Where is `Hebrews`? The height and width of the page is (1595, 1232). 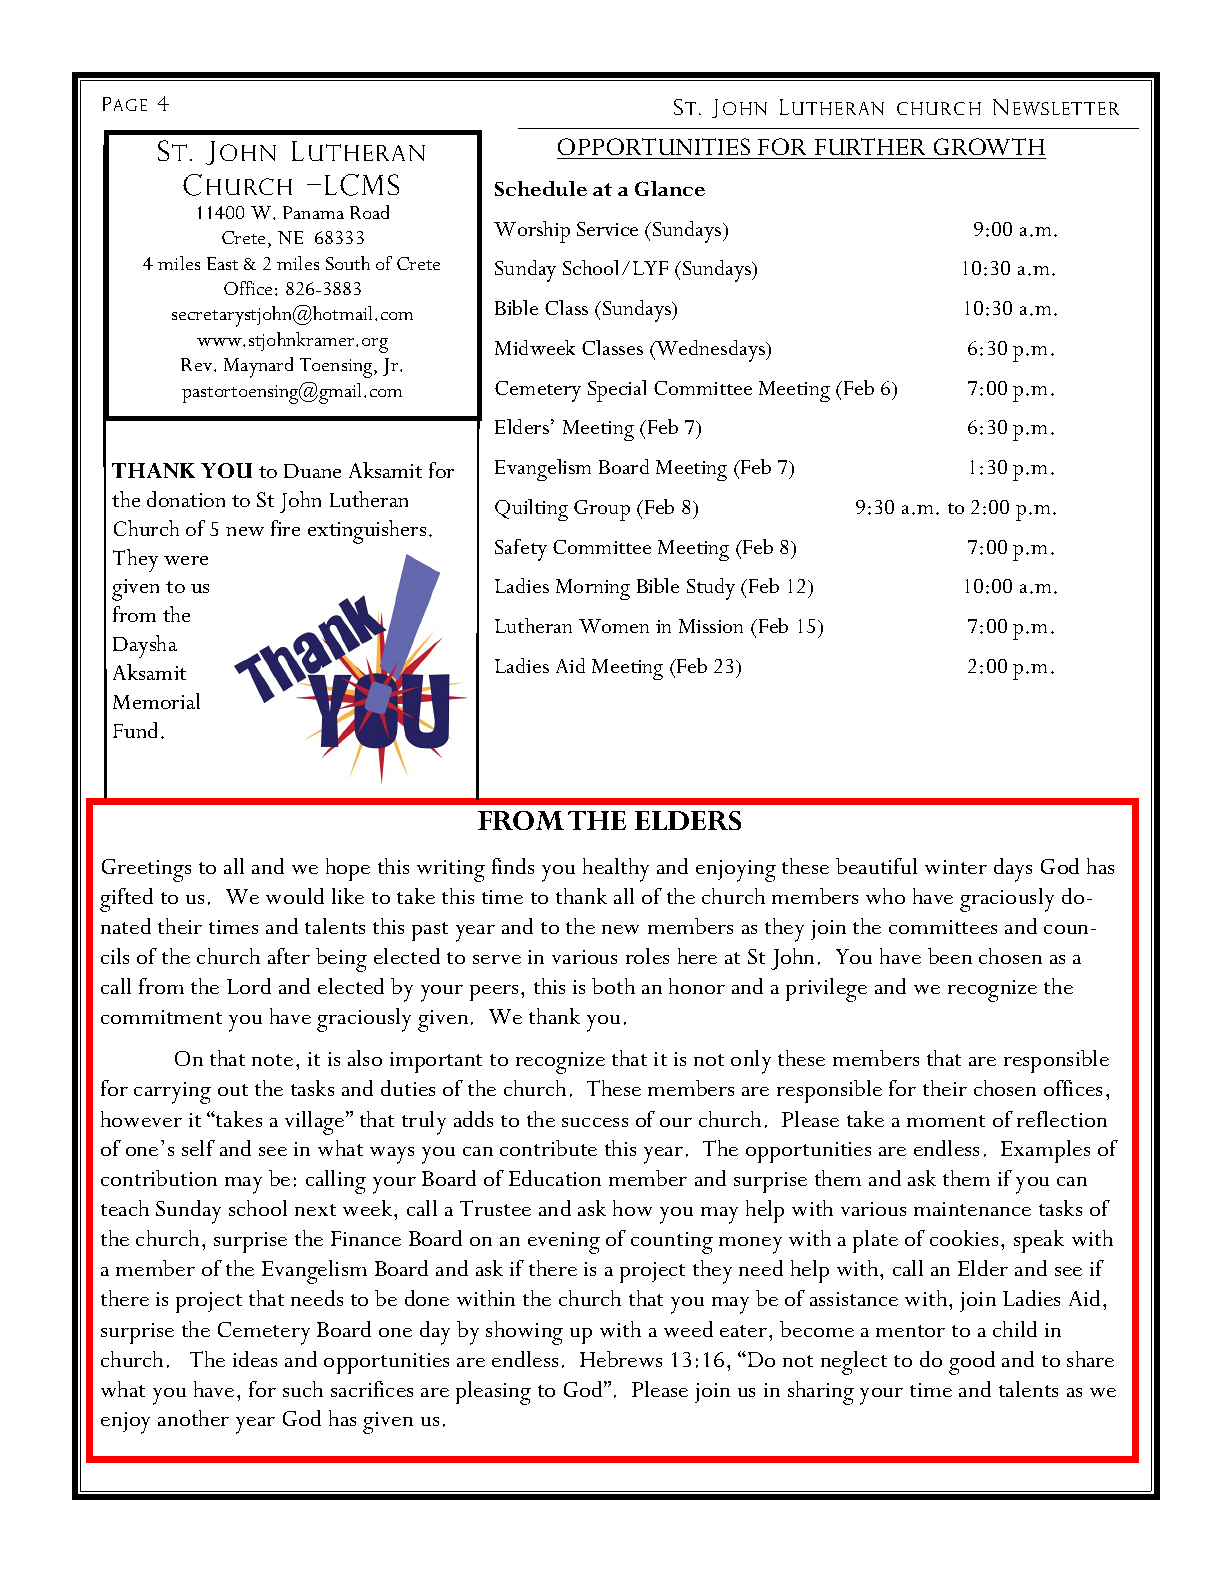 Hebrews is located at coordinates (621, 1359).
